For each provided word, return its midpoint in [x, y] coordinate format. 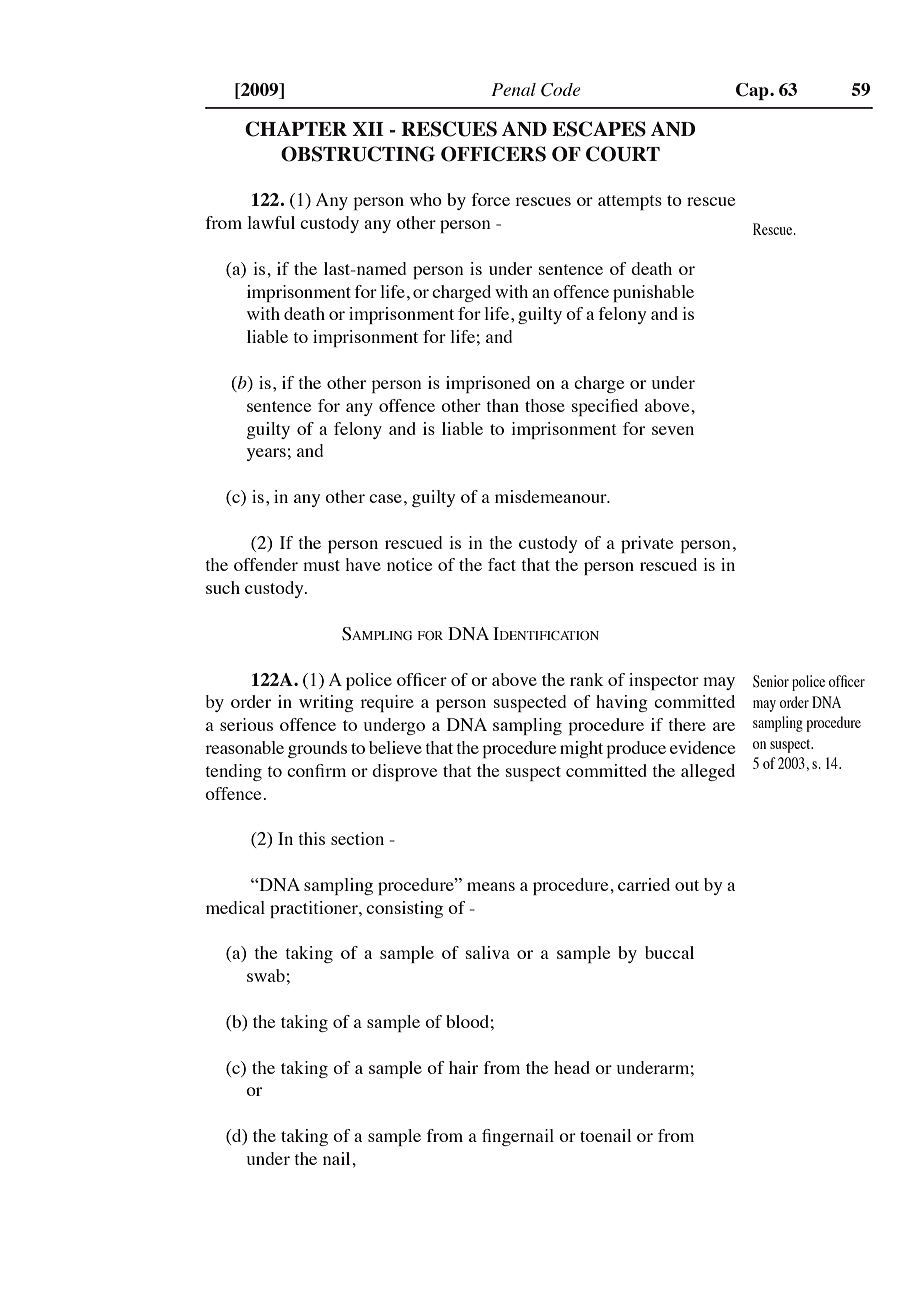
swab [266, 975]
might [581, 749]
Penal [513, 89]
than [502, 405]
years [266, 454]
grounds [317, 749]
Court [623, 154]
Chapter [296, 129]
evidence [702, 747]
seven [673, 430]
